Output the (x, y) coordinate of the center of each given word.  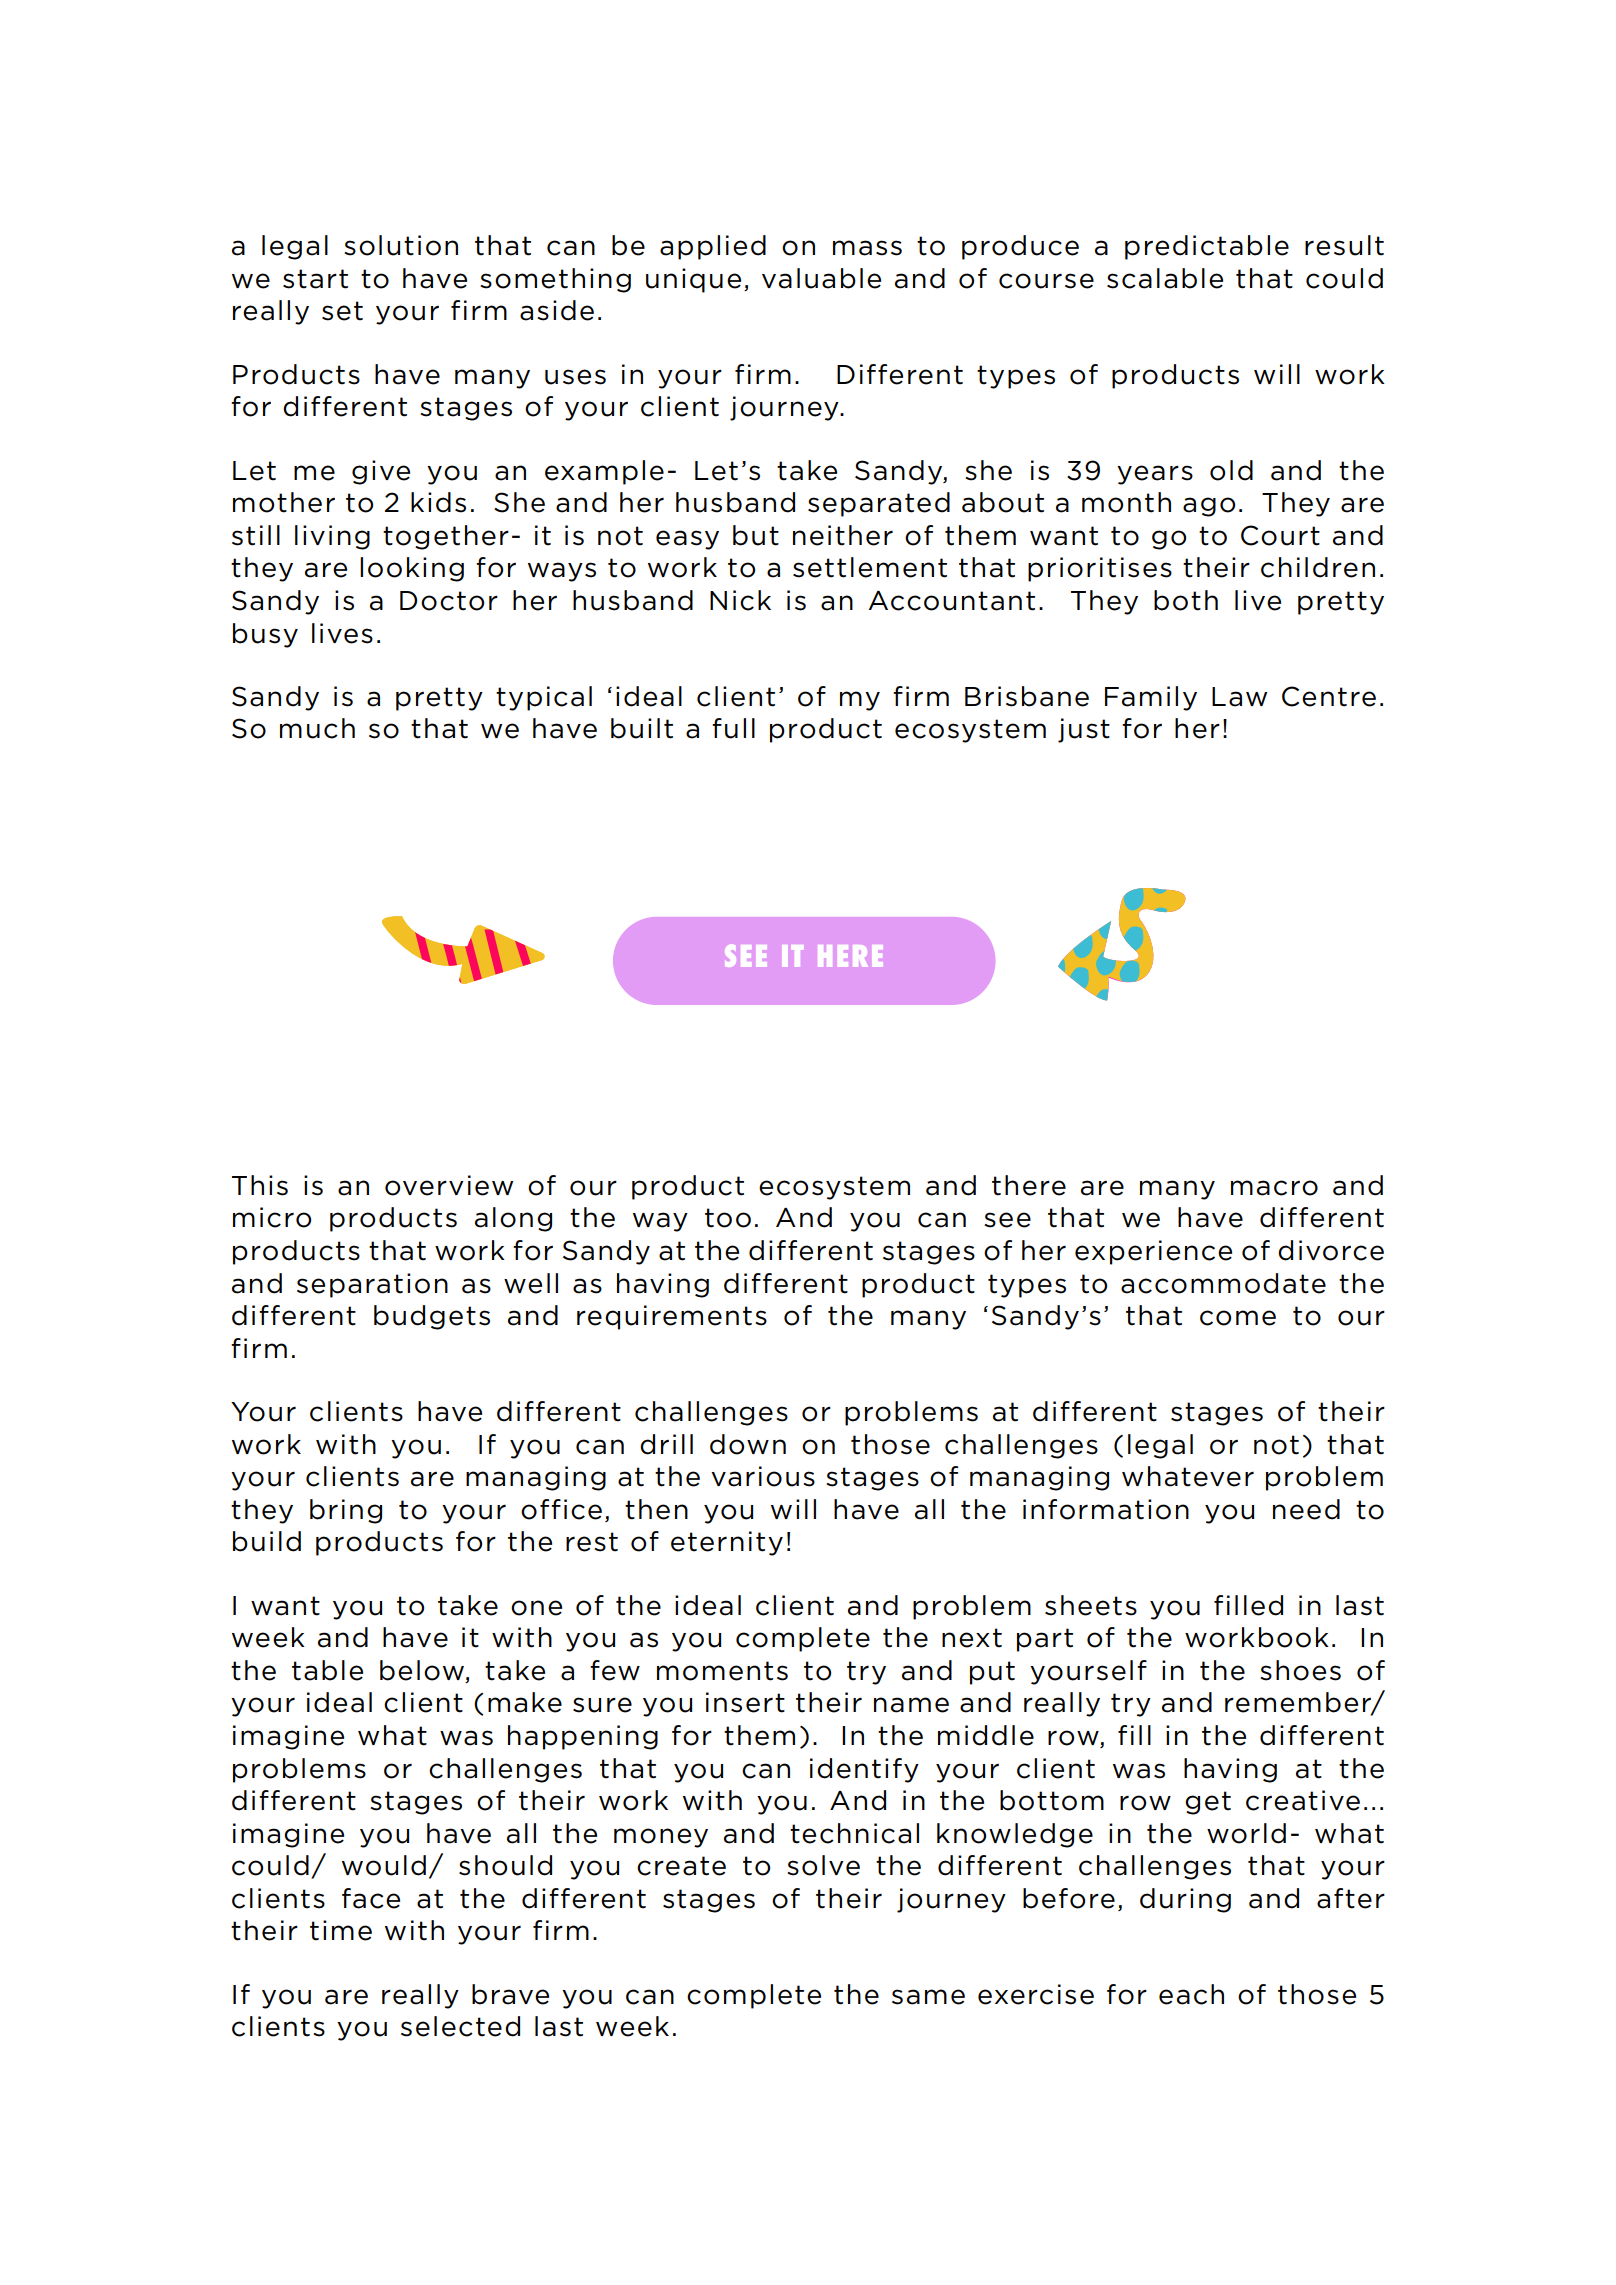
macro (1274, 1188)
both (1186, 600)
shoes (1300, 1670)
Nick (740, 600)
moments (722, 1671)
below (423, 1671)
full (733, 728)
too (728, 1218)
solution (401, 245)
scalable (1165, 278)
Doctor (449, 601)
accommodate (1223, 1283)
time (341, 1930)
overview (449, 1185)
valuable (821, 278)
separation (372, 1285)
